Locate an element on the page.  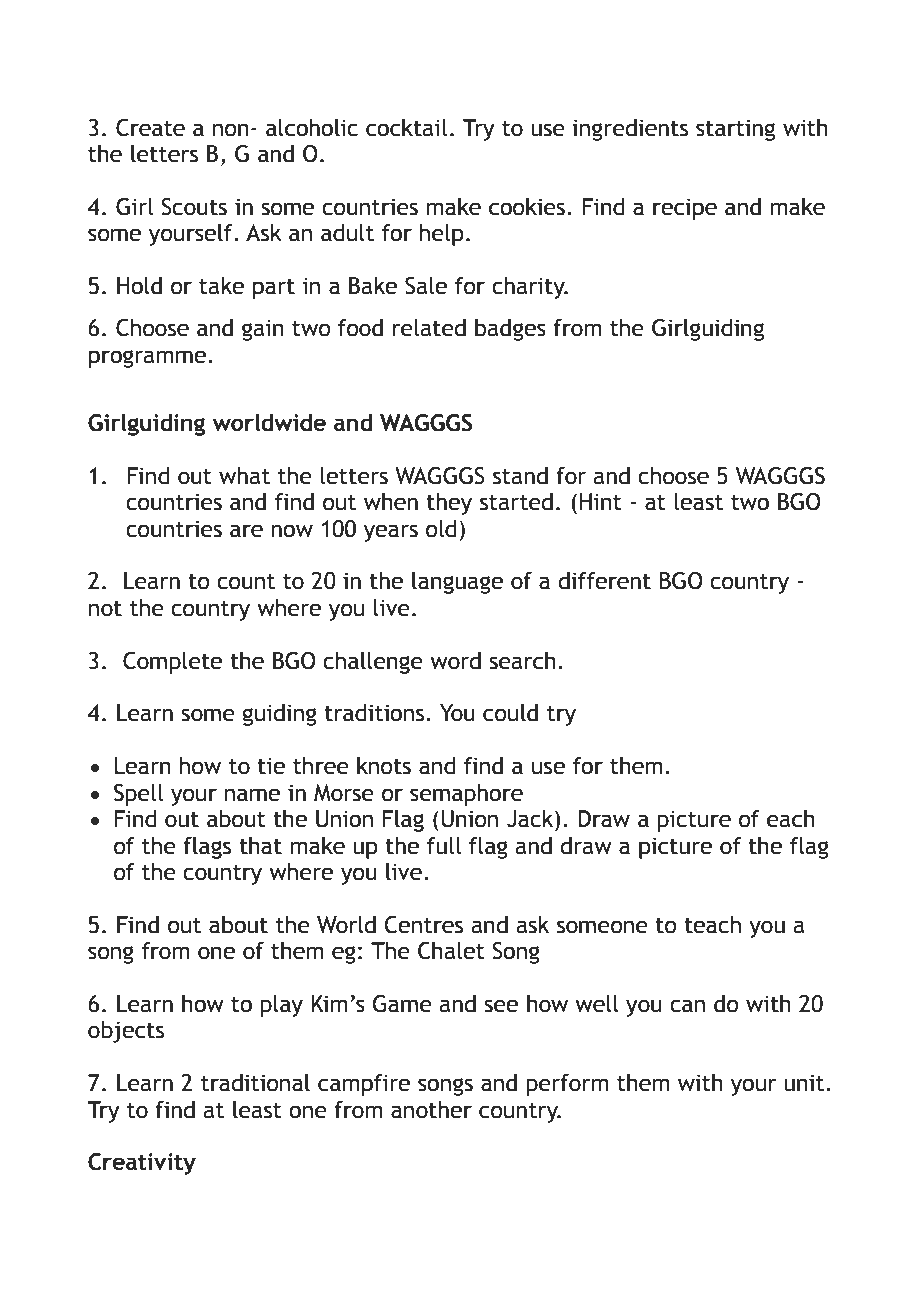
can is located at coordinates (687, 1006).
